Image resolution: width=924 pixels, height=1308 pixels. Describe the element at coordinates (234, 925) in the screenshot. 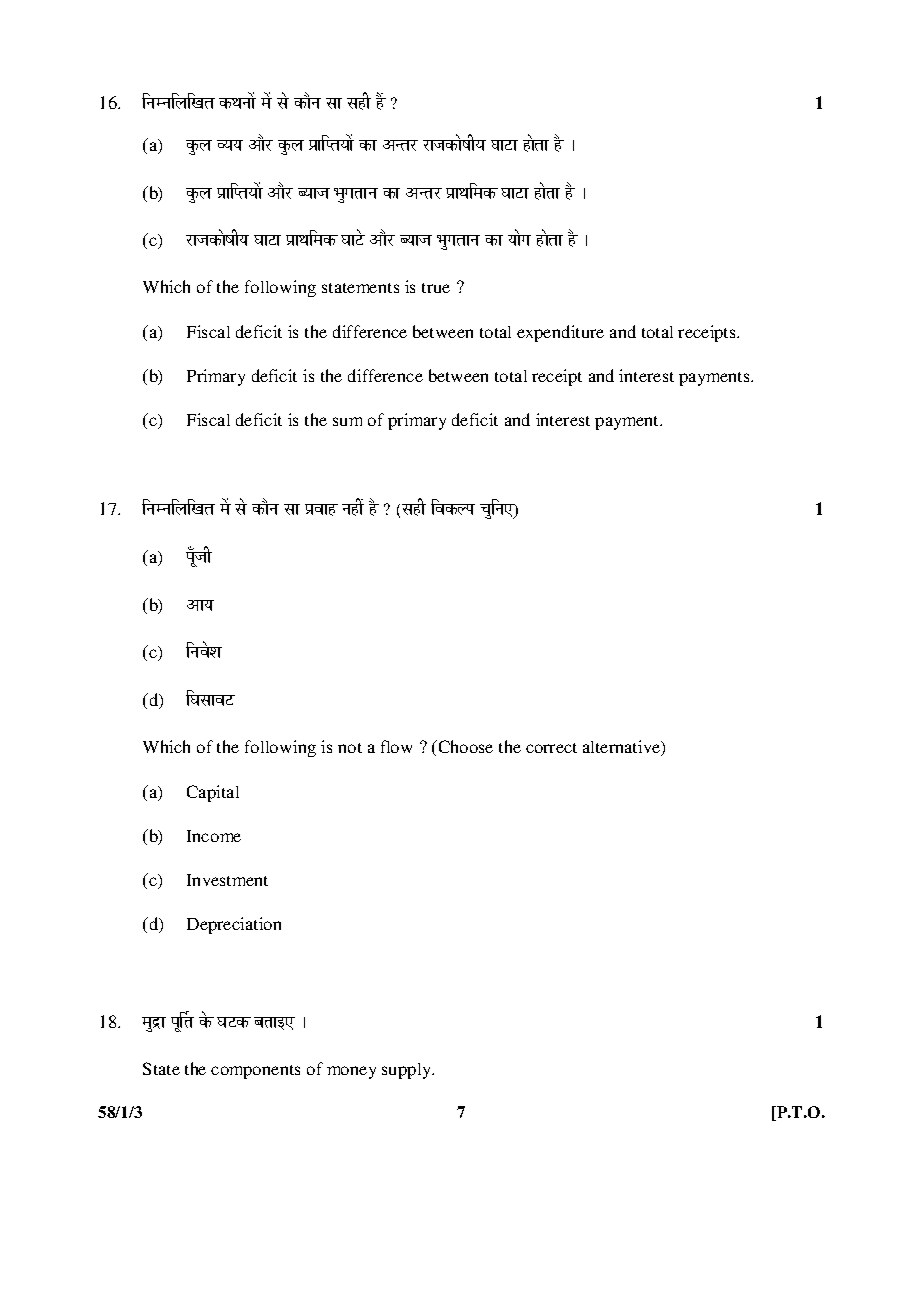

I see `Depreciation` at that location.
